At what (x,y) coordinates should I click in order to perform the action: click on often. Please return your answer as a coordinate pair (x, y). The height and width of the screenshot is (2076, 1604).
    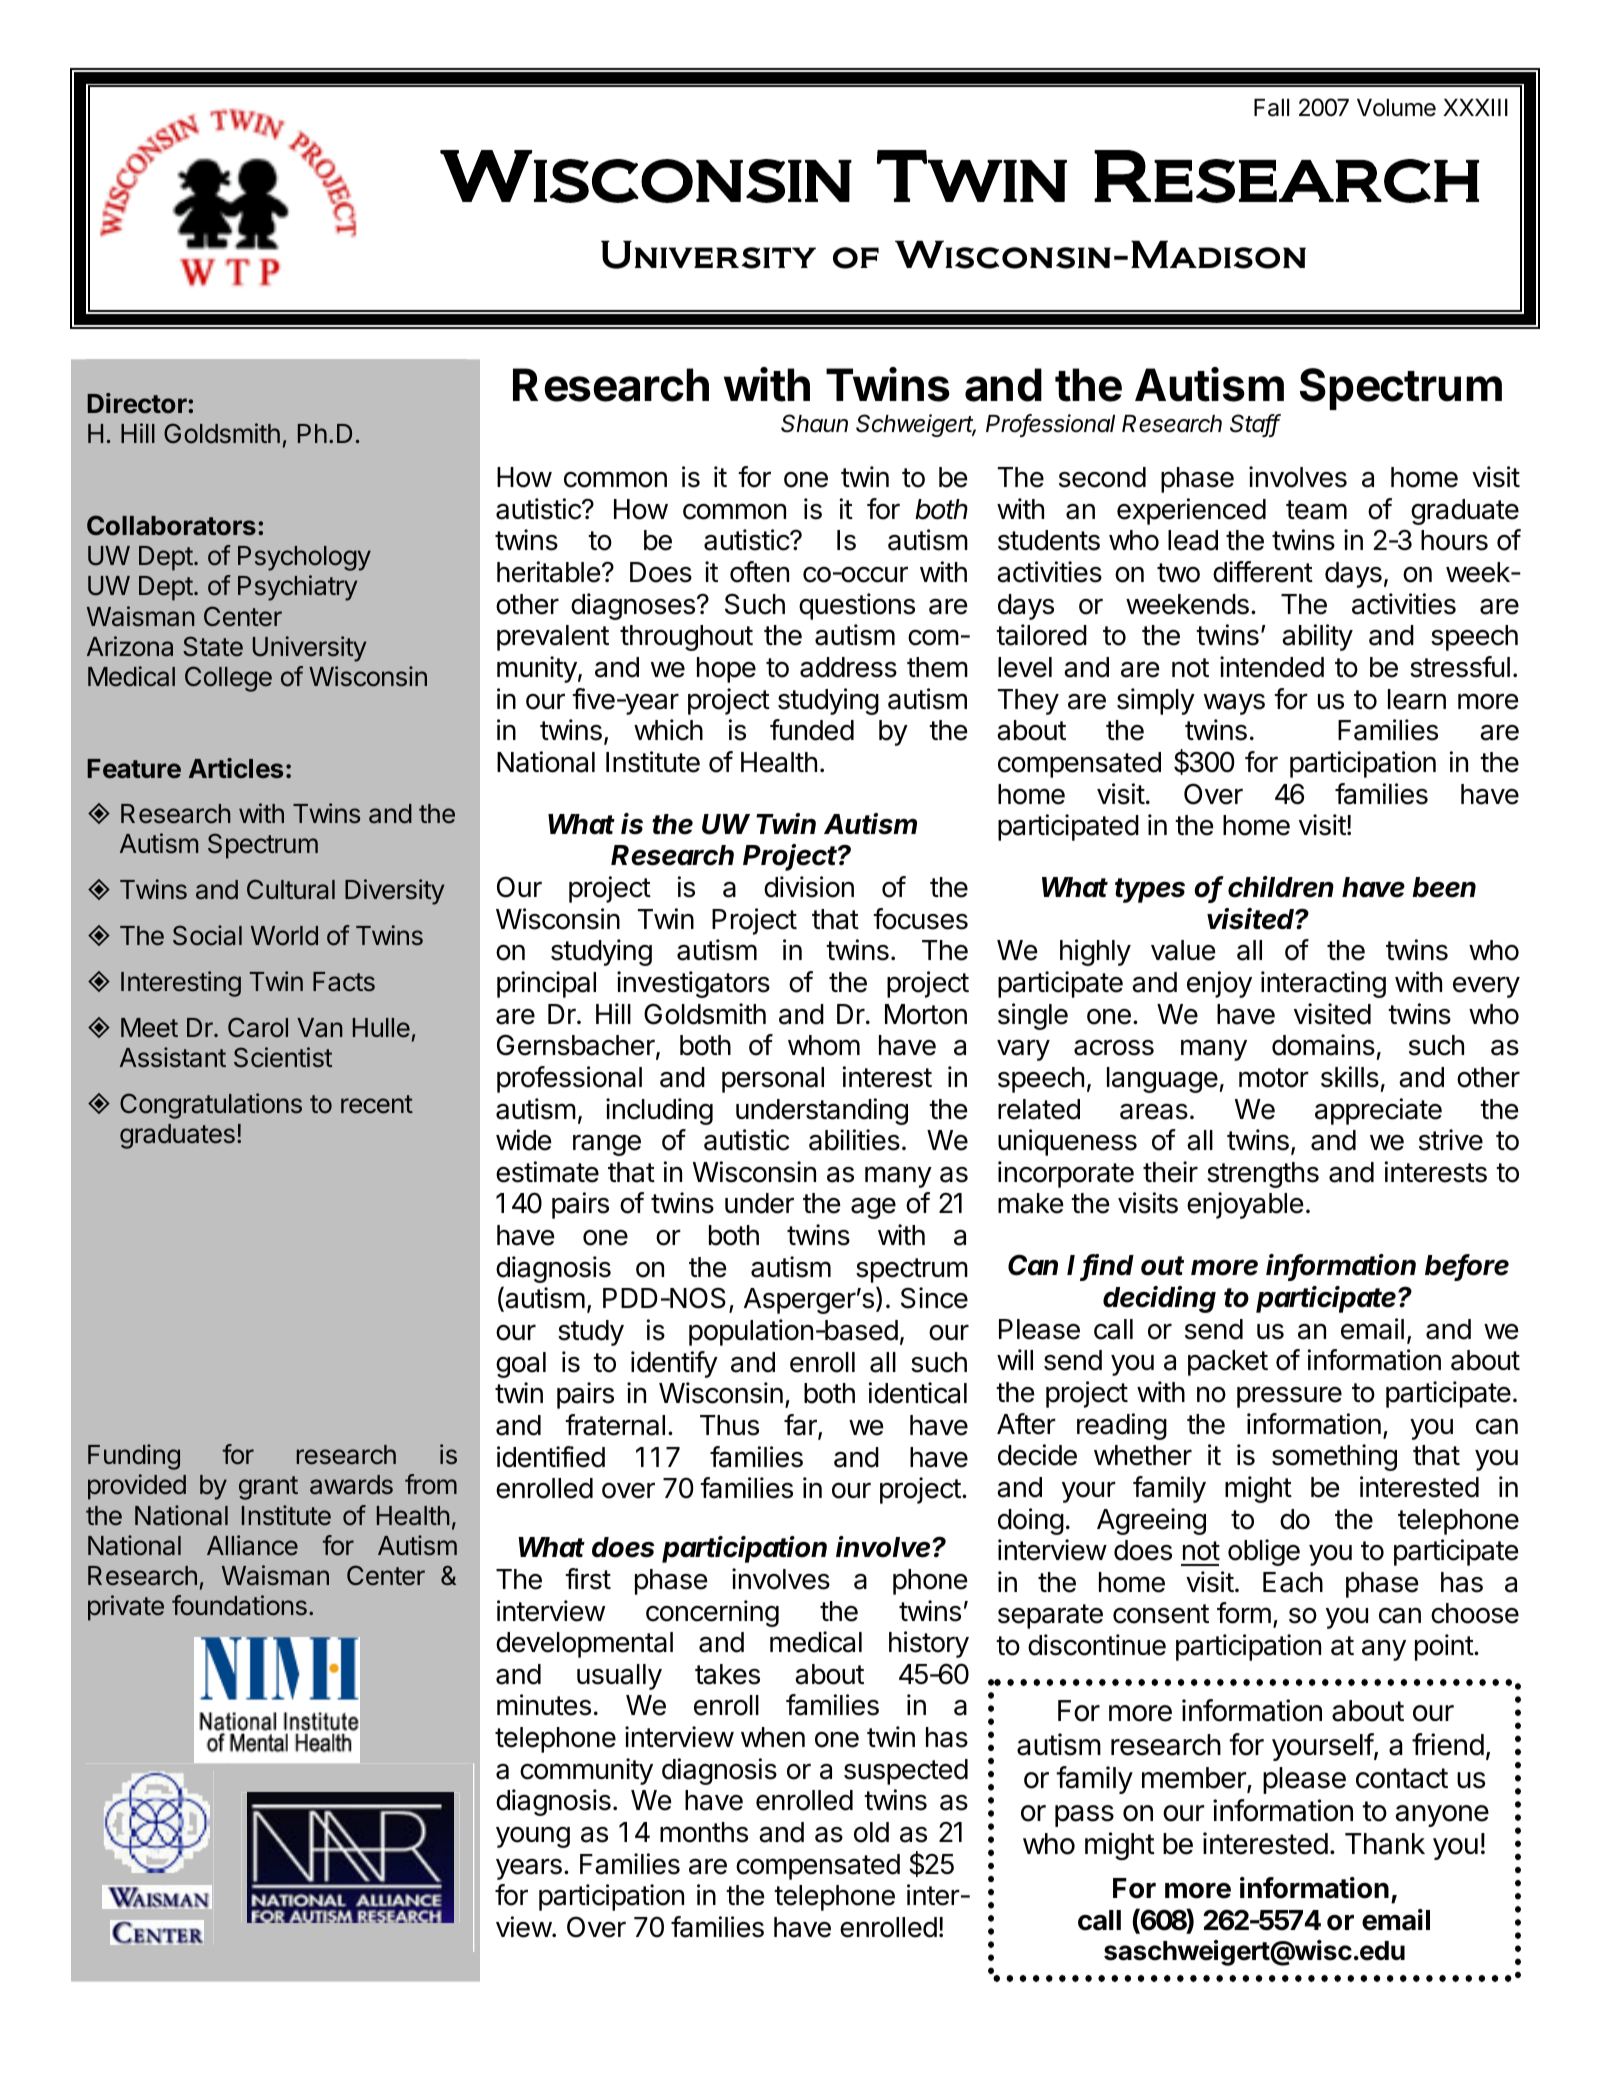
    Looking at the image, I should click on (759, 572).
